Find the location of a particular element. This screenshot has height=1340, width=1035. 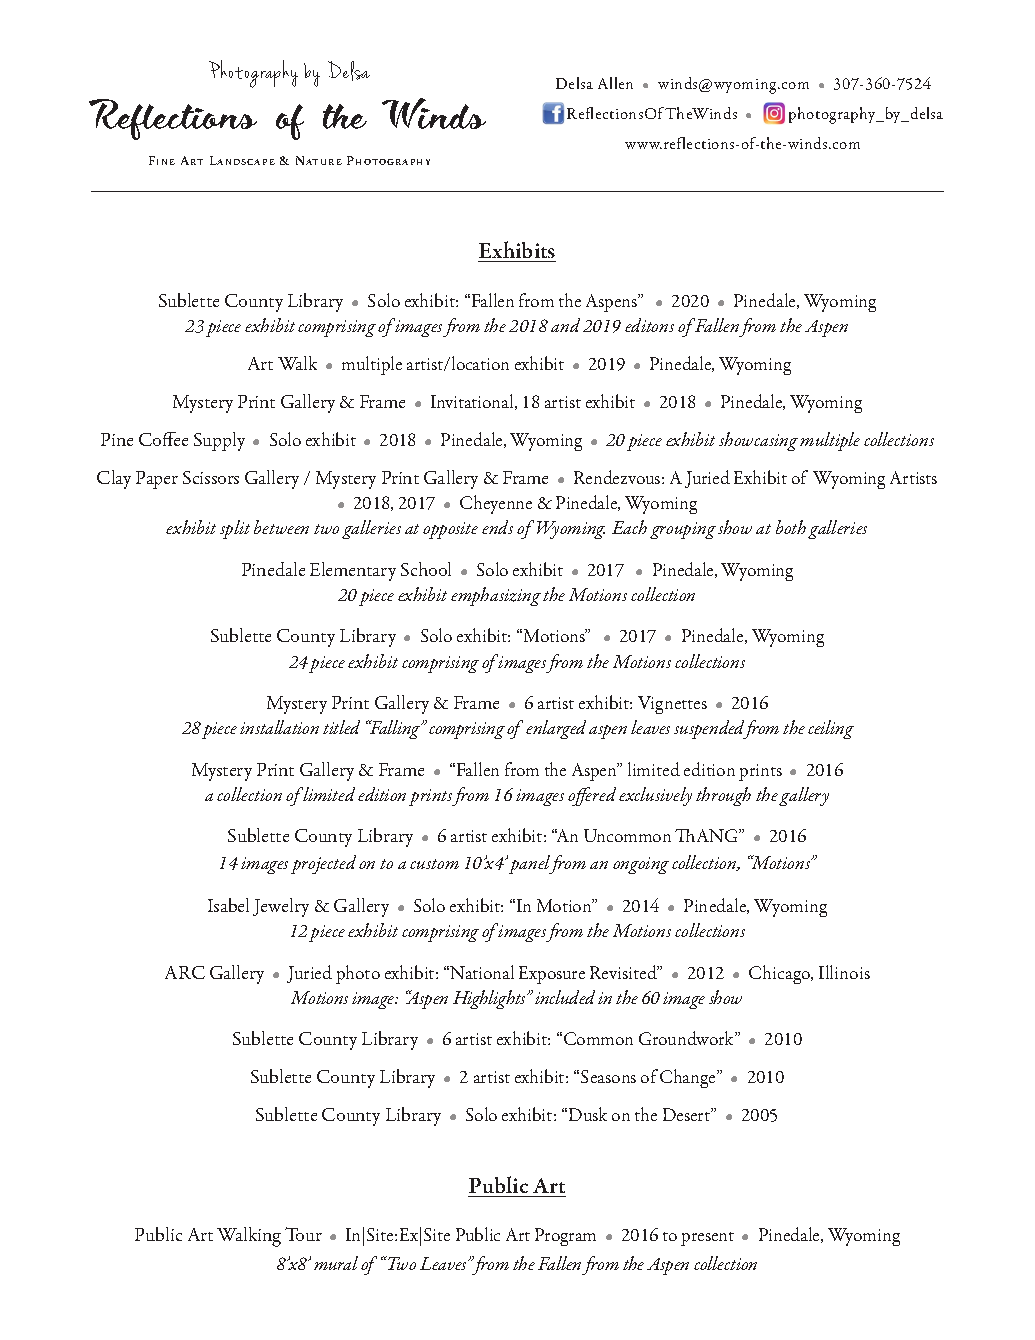

both is located at coordinates (791, 527).
